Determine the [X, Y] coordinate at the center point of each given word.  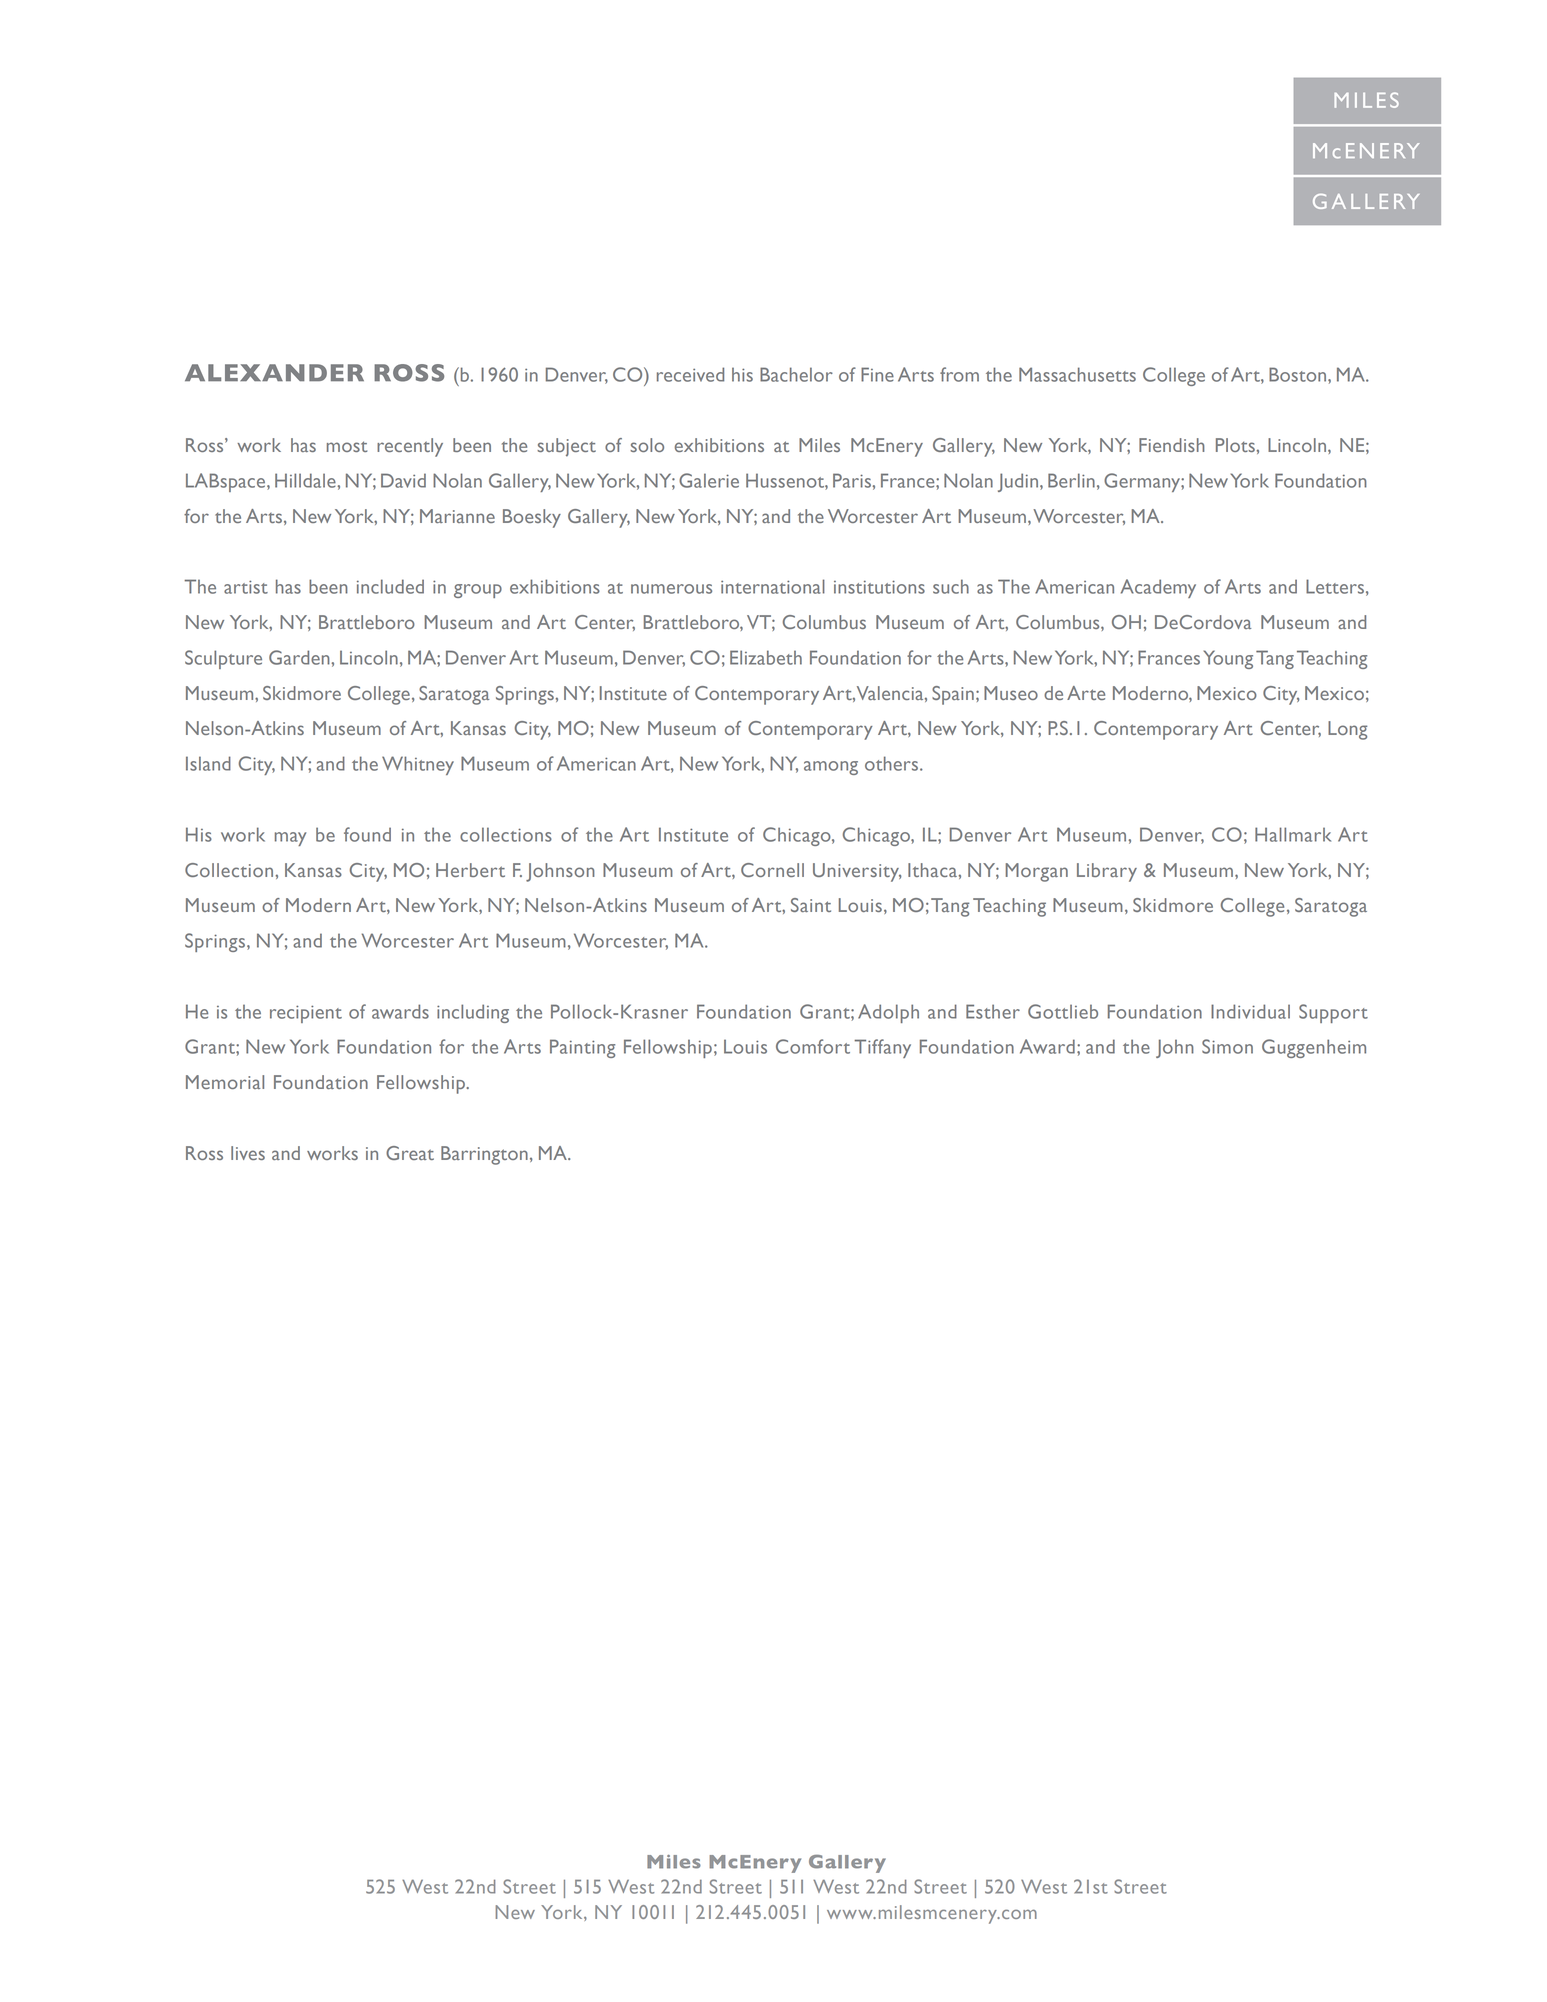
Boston [1299, 374]
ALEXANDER [274, 372]
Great [410, 1153]
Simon [1227, 1046]
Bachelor [796, 374]
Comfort [813, 1046]
